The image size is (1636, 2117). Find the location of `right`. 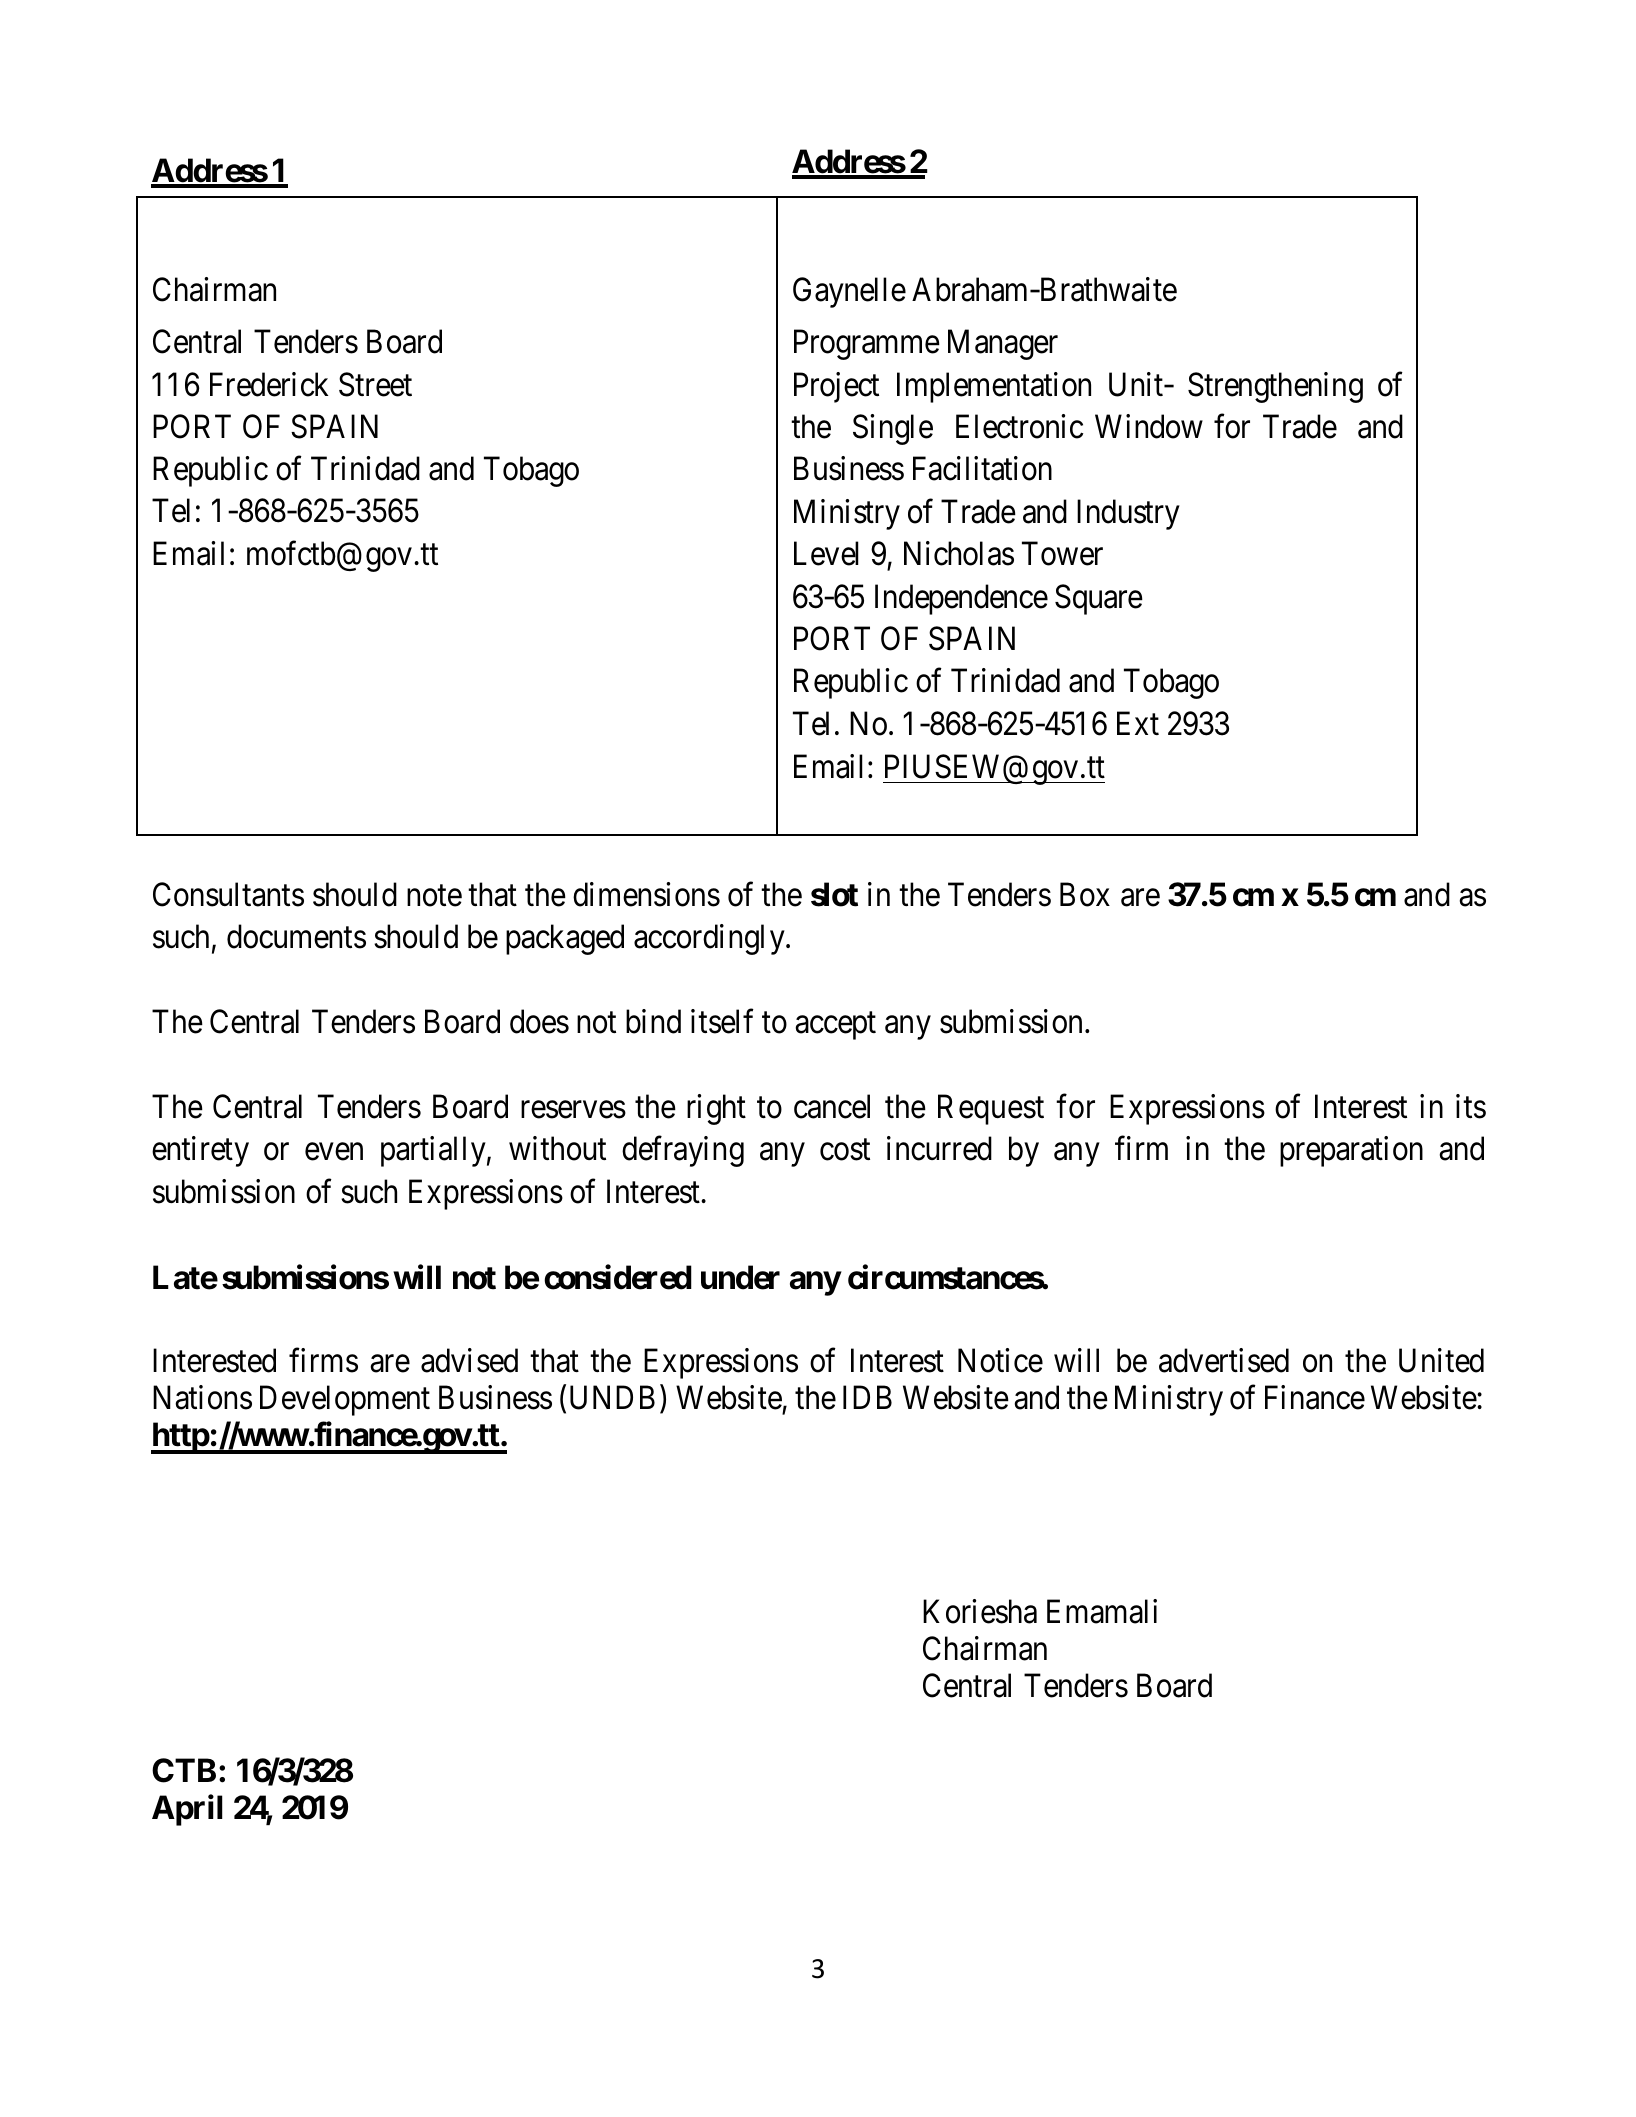

right is located at coordinates (716, 1109).
